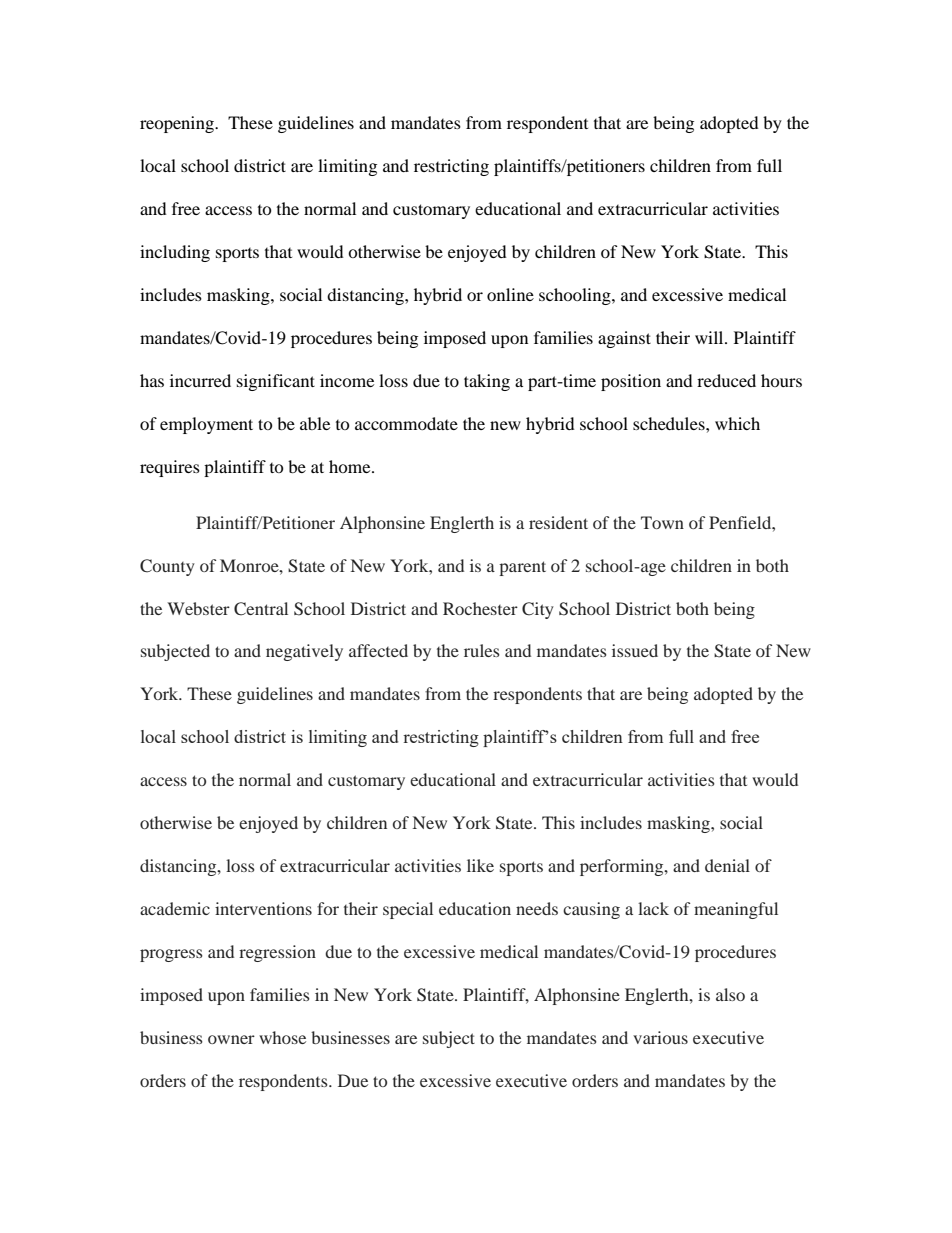 The image size is (952, 1233). What do you see at coordinates (737, 423) in the screenshot?
I see `which` at bounding box center [737, 423].
